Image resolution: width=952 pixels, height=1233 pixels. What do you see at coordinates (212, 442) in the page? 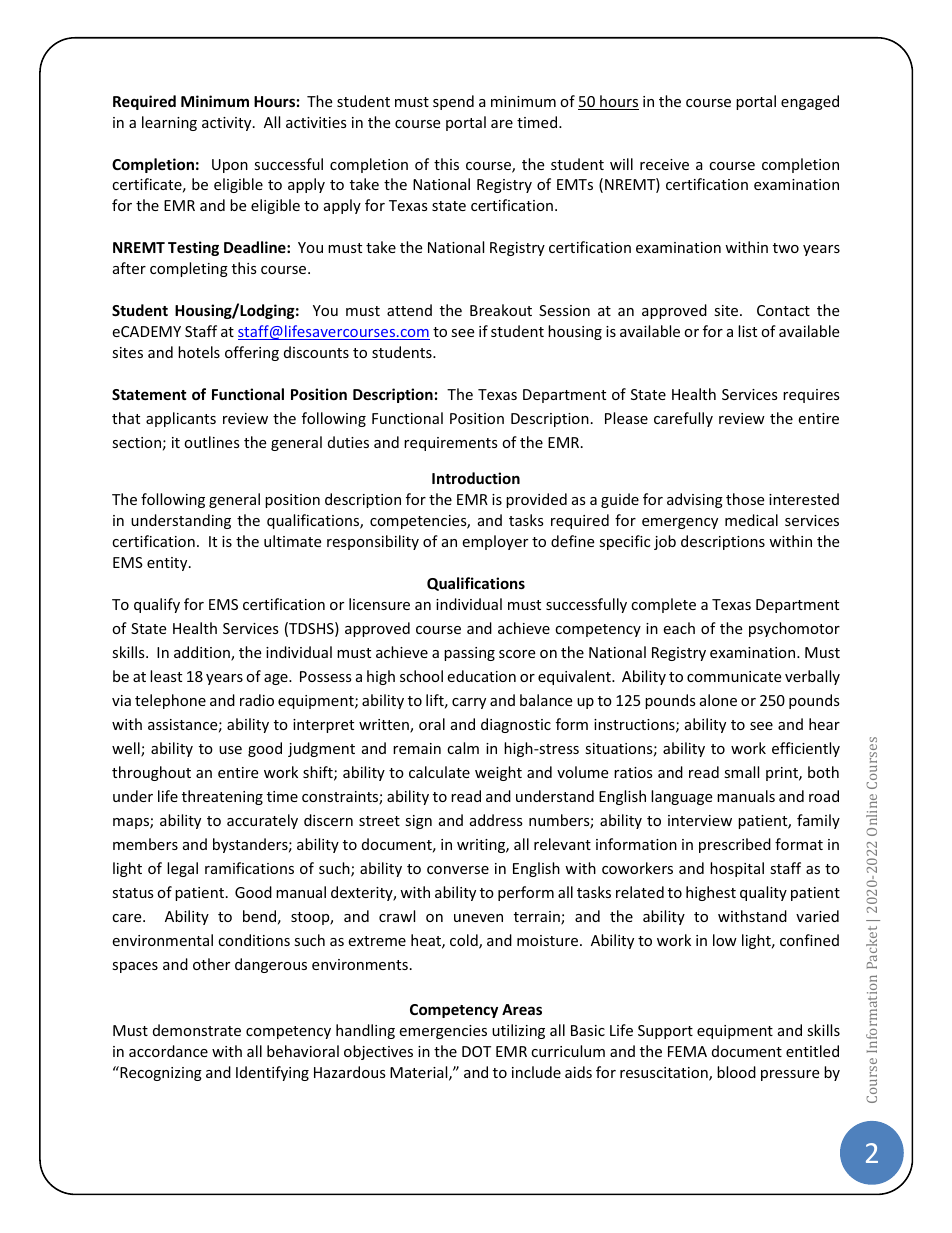
I see `outlines` at bounding box center [212, 442].
